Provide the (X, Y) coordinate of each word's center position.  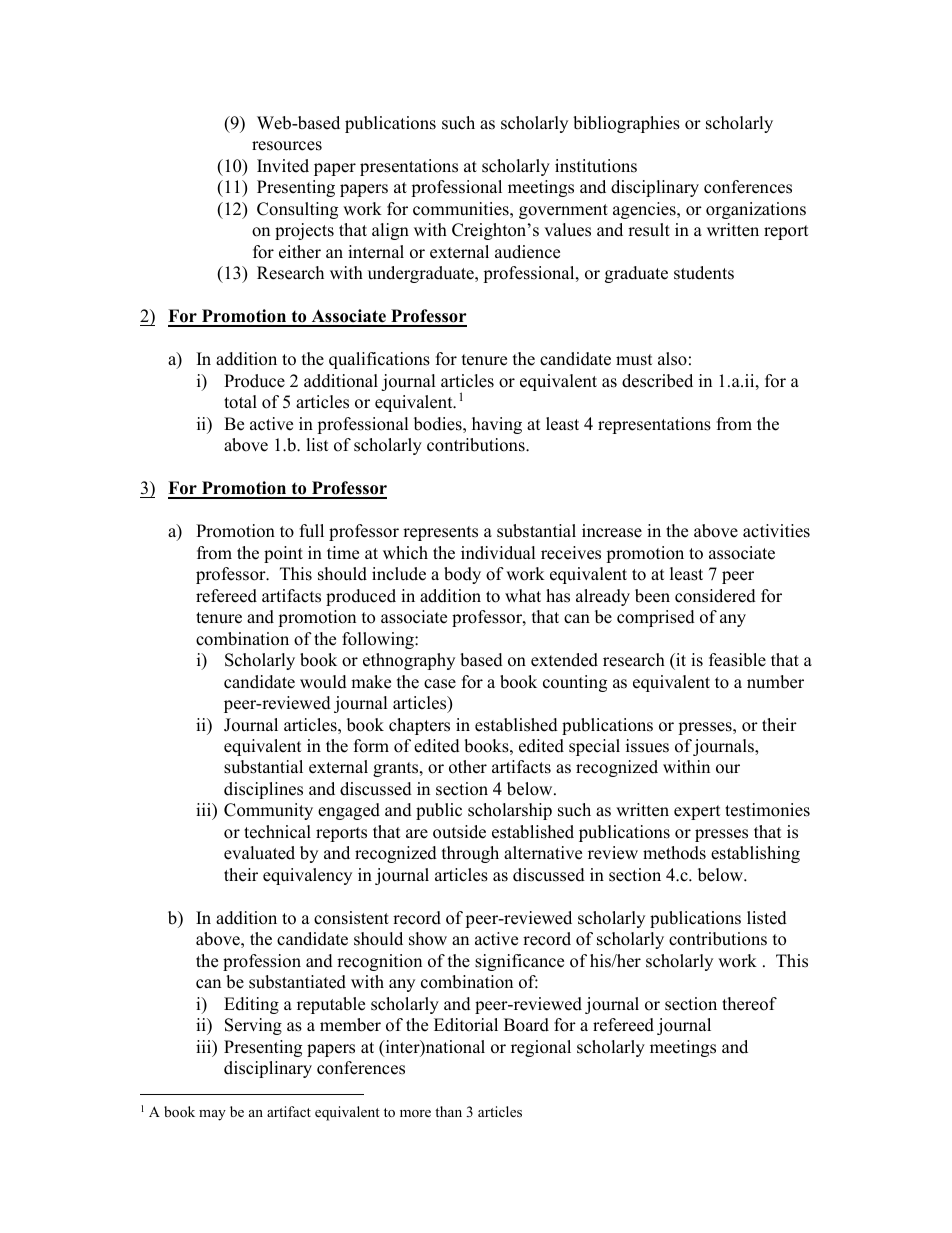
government (563, 211)
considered (715, 596)
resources (287, 146)
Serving (253, 1026)
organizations (756, 210)
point (283, 554)
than (448, 1111)
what (523, 595)
